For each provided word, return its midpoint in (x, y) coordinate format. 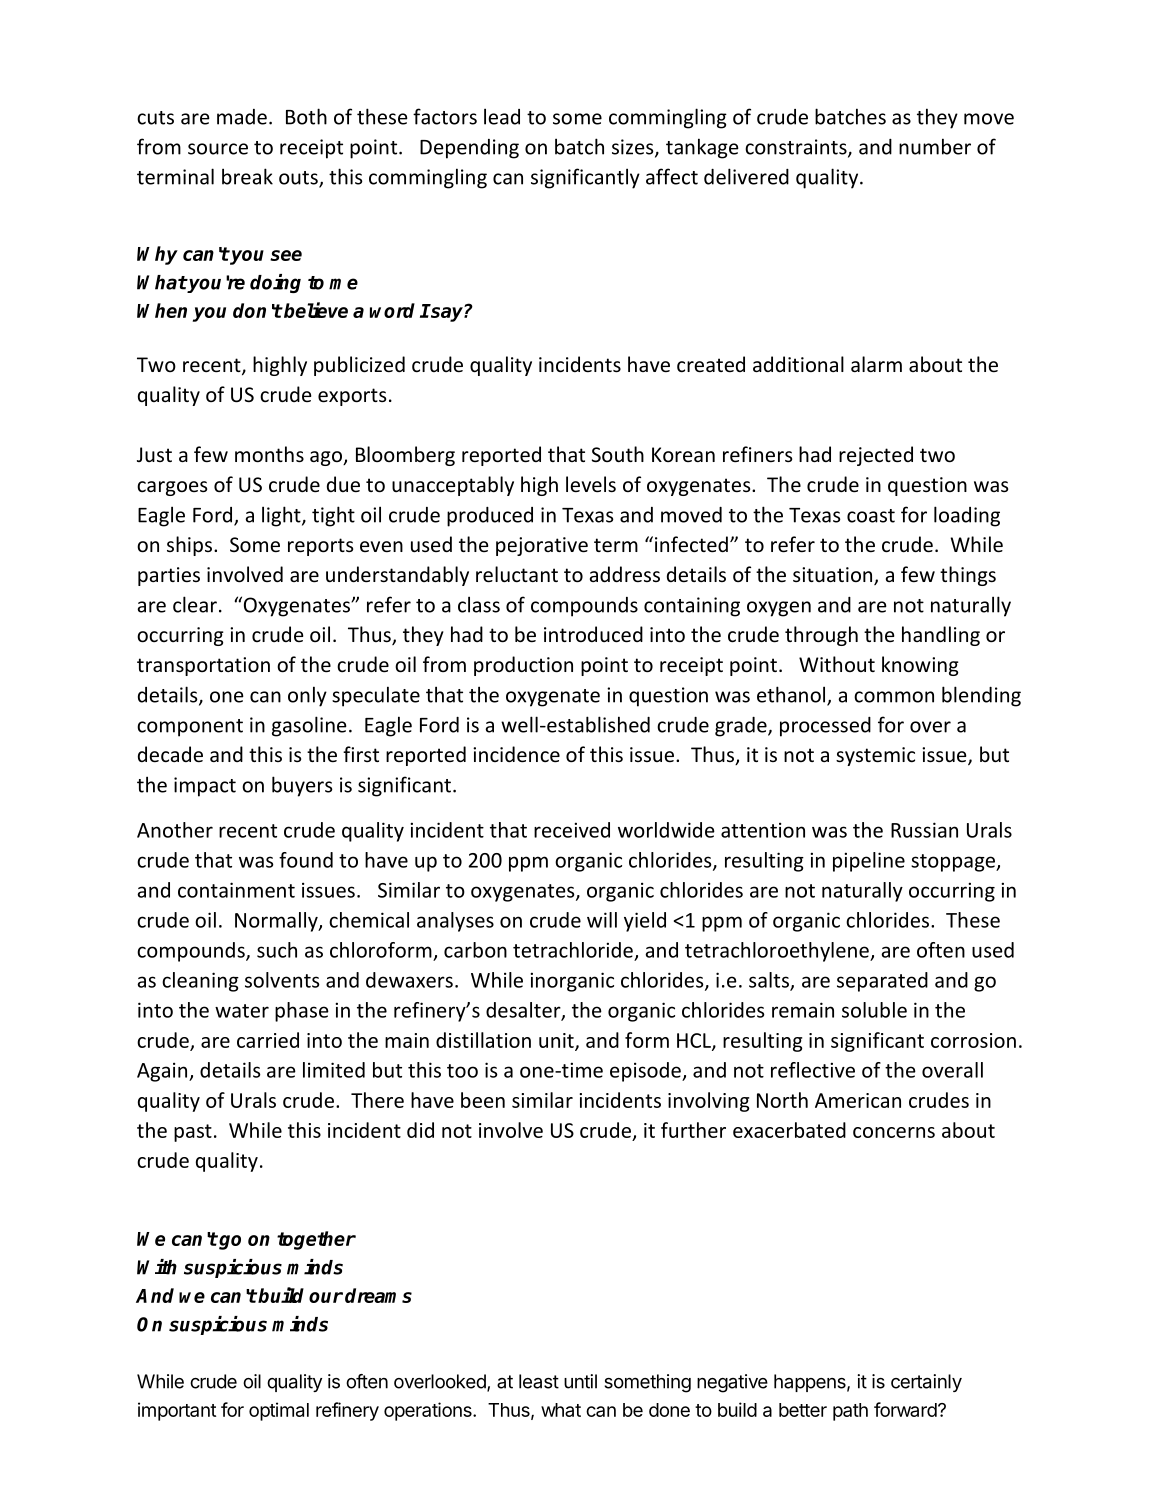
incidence (516, 754)
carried (268, 1040)
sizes (634, 148)
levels (591, 484)
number (935, 146)
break (247, 176)
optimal (279, 1411)
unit (557, 1041)
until (580, 1381)
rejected (876, 456)
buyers (302, 786)
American (858, 1100)
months (269, 454)
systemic (875, 756)
